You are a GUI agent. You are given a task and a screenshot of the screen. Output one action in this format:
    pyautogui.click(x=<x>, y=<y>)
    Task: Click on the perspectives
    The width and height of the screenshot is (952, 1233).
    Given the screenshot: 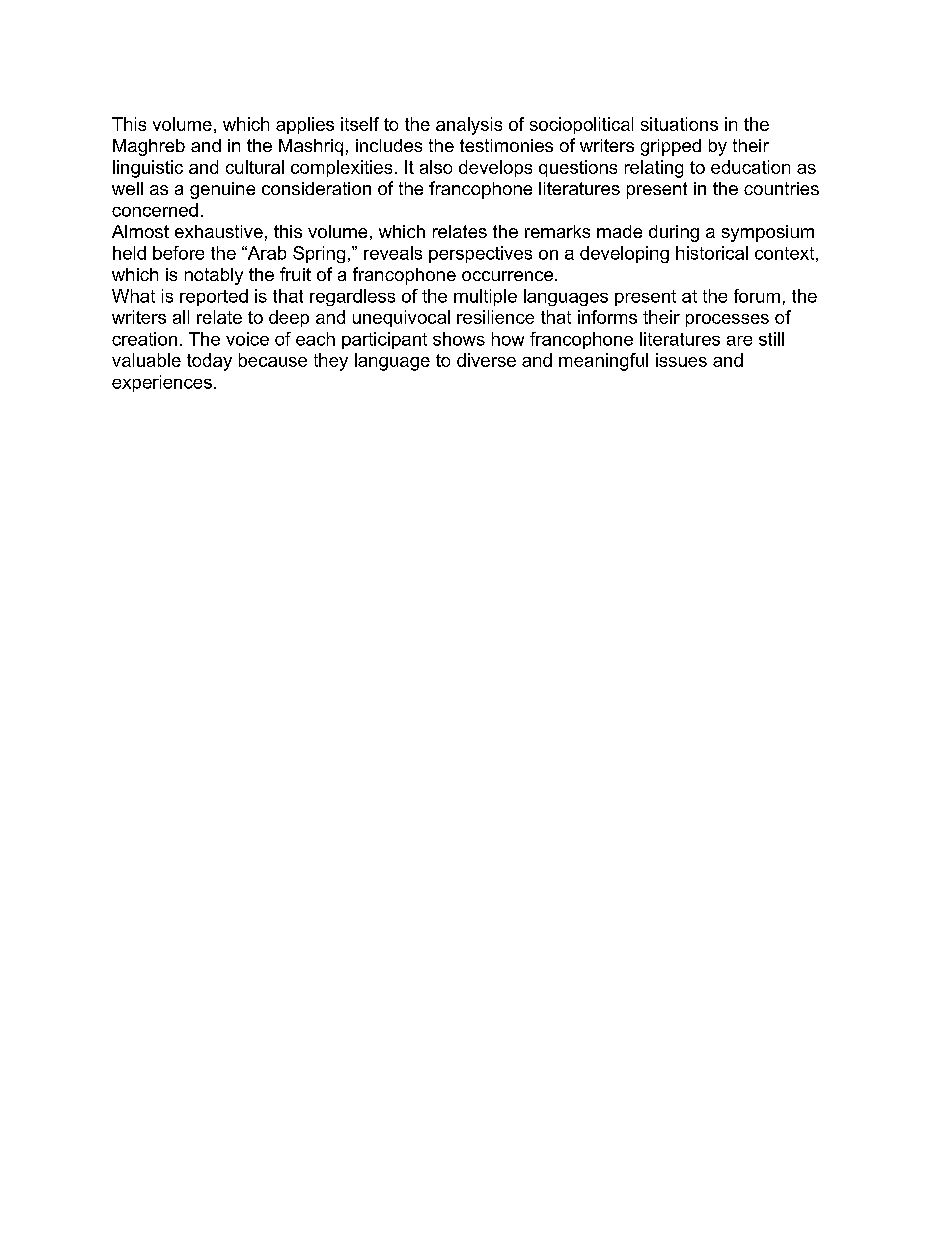 What is the action you would take?
    pyautogui.click(x=480, y=254)
